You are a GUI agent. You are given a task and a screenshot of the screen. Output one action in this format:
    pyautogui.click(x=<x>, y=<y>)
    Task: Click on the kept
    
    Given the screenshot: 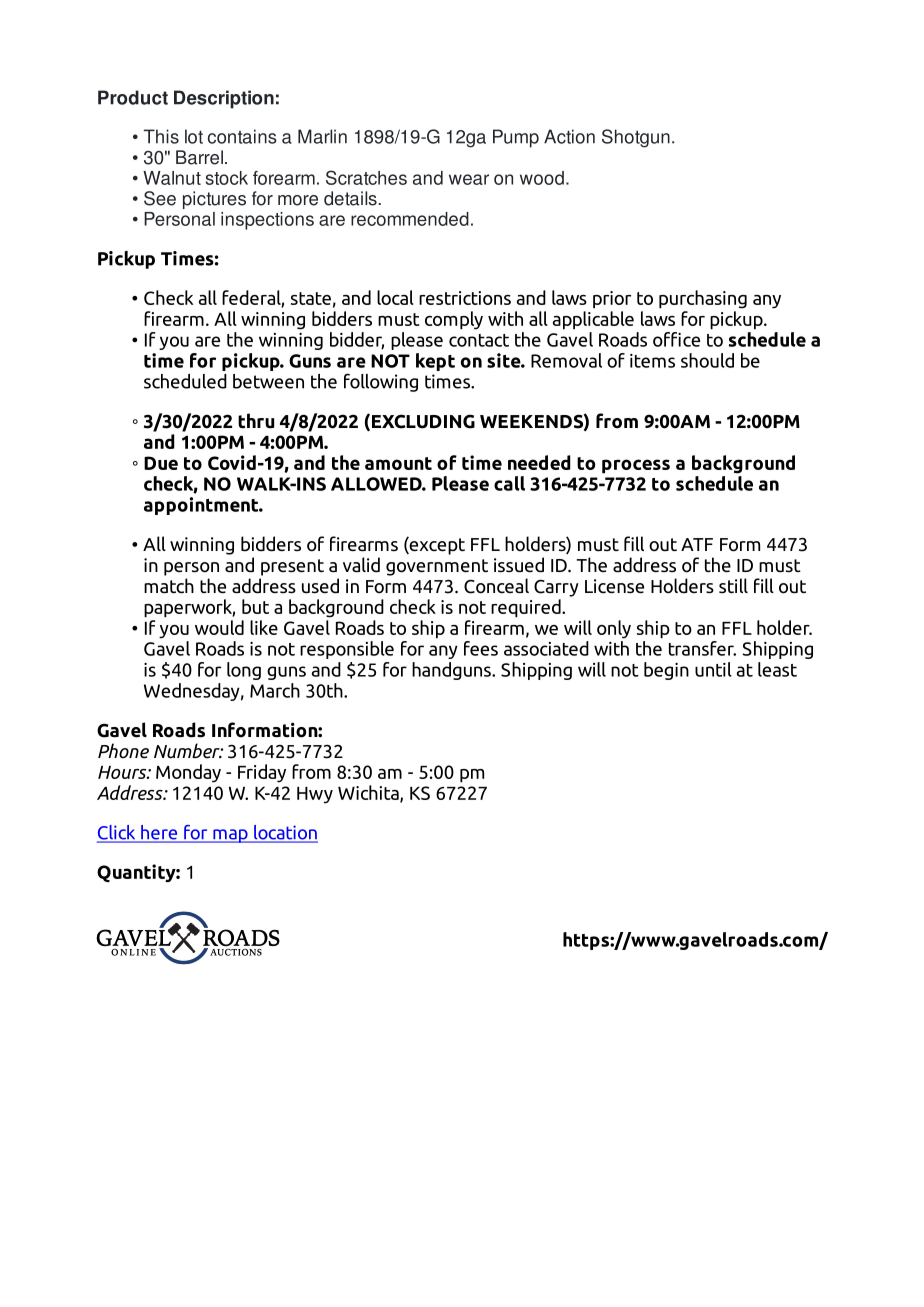 What is the action you would take?
    pyautogui.click(x=435, y=362)
